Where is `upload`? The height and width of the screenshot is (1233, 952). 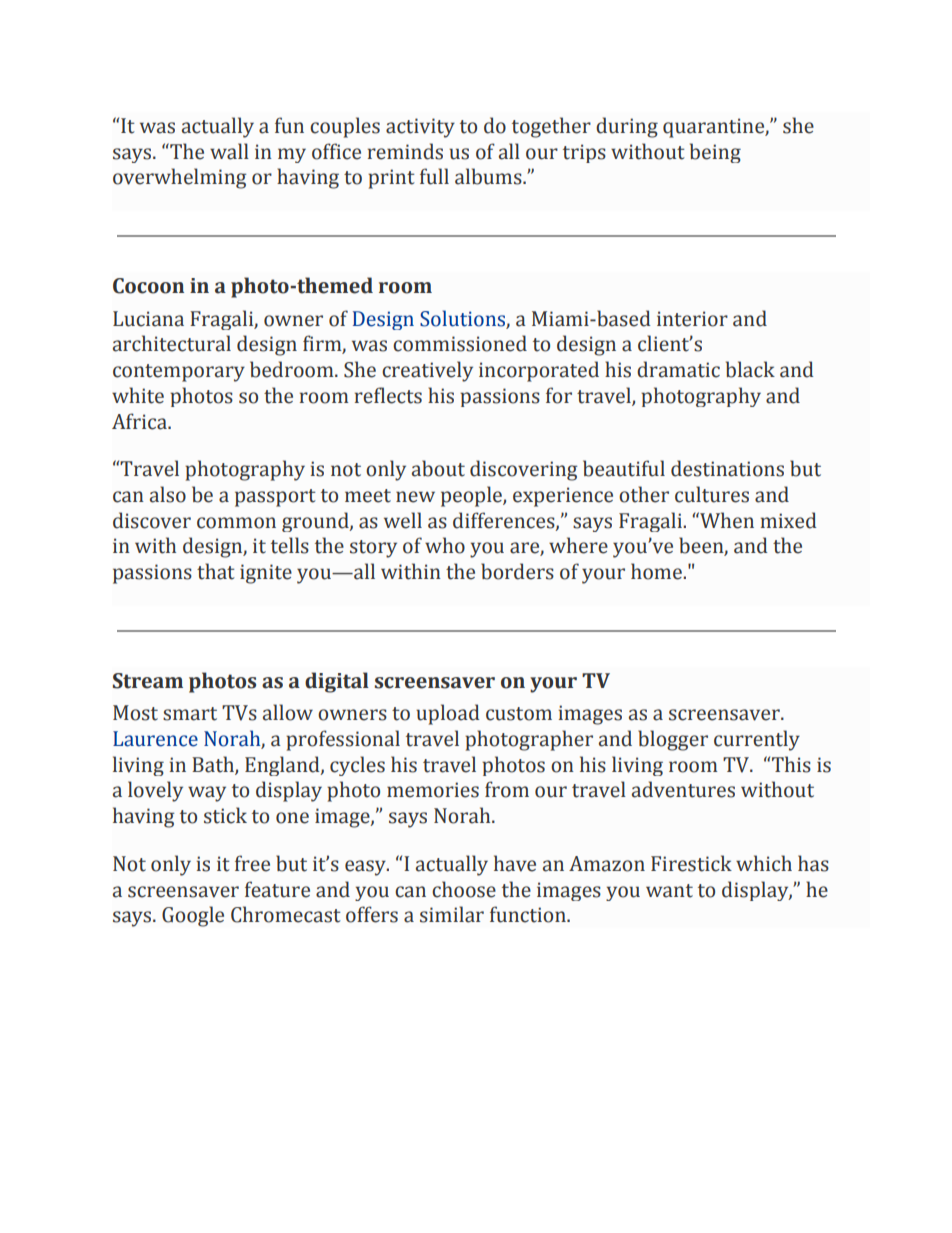
upload is located at coordinates (448, 714).
